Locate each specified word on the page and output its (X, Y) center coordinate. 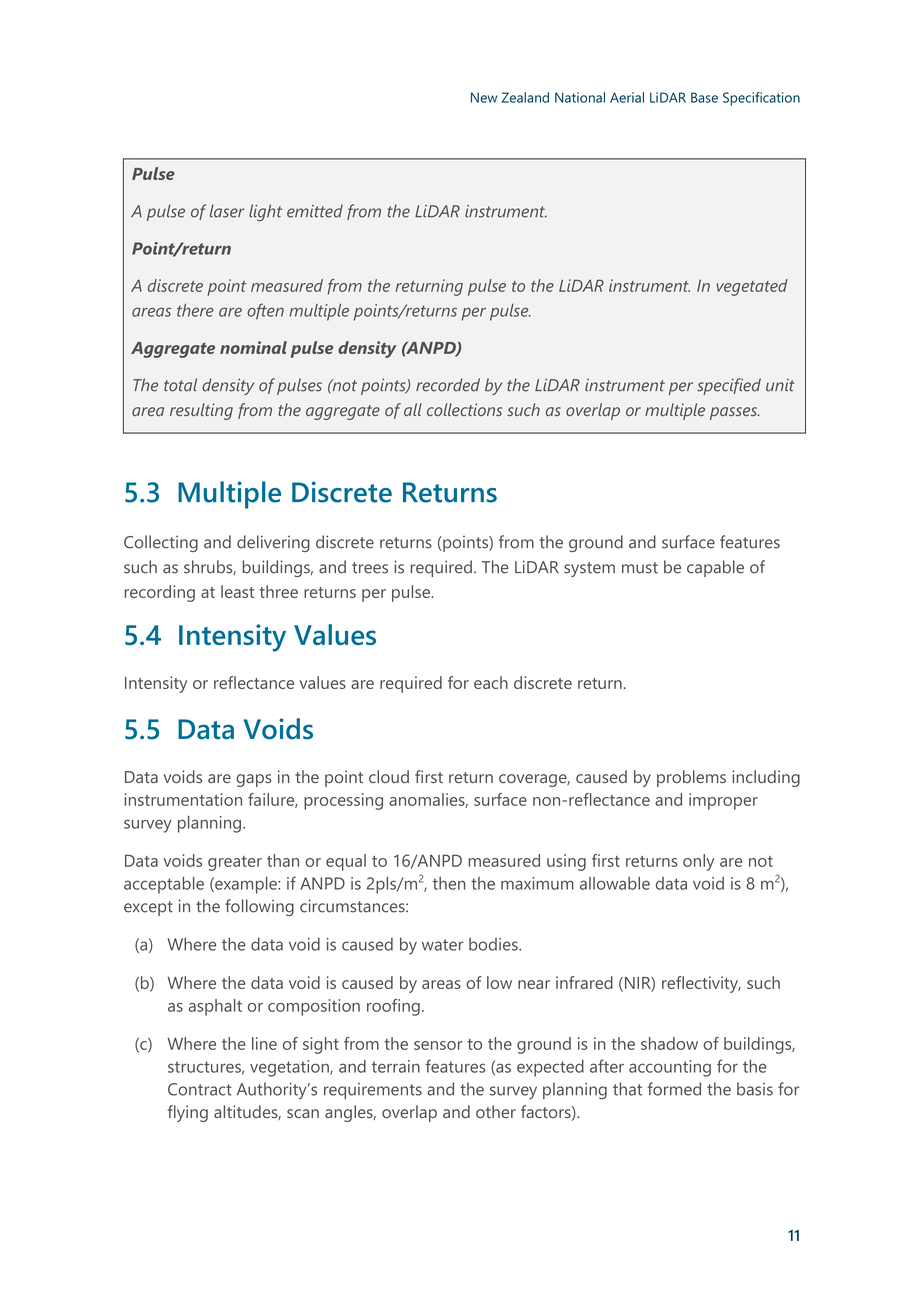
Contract (200, 1089)
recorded (448, 385)
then (449, 883)
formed (674, 1089)
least (237, 591)
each (491, 682)
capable (715, 568)
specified (729, 386)
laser (227, 211)
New (484, 97)
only (698, 862)
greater (235, 863)
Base (704, 97)
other (496, 1111)
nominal (253, 347)
